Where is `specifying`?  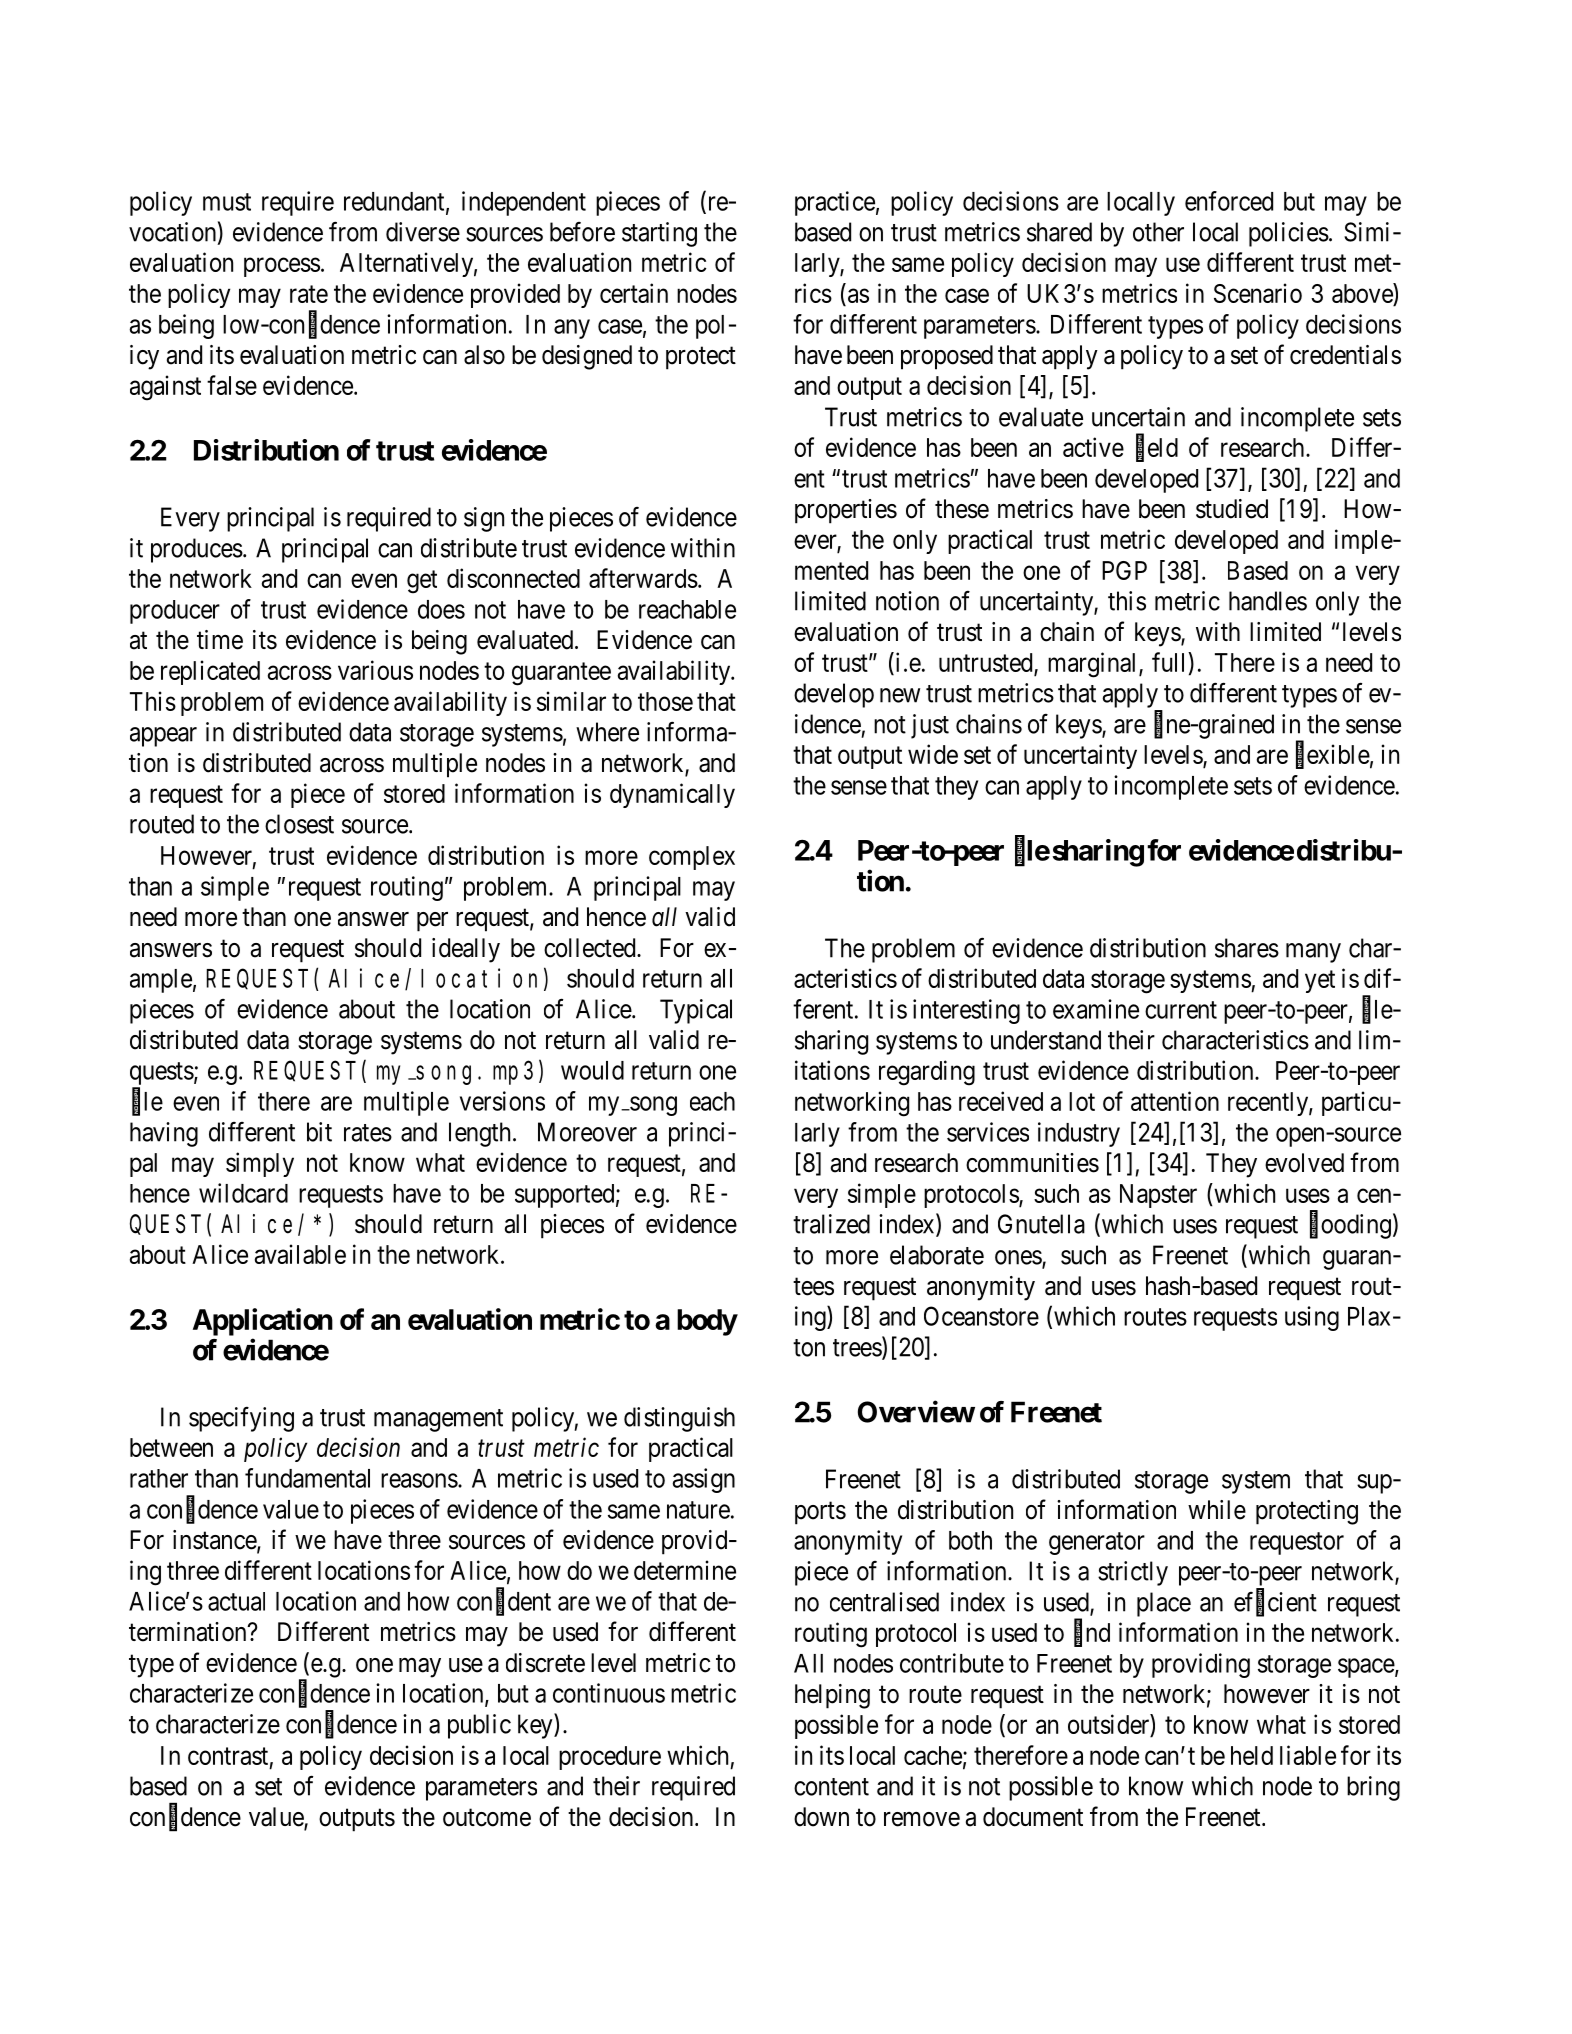 specifying is located at coordinates (241, 1419).
